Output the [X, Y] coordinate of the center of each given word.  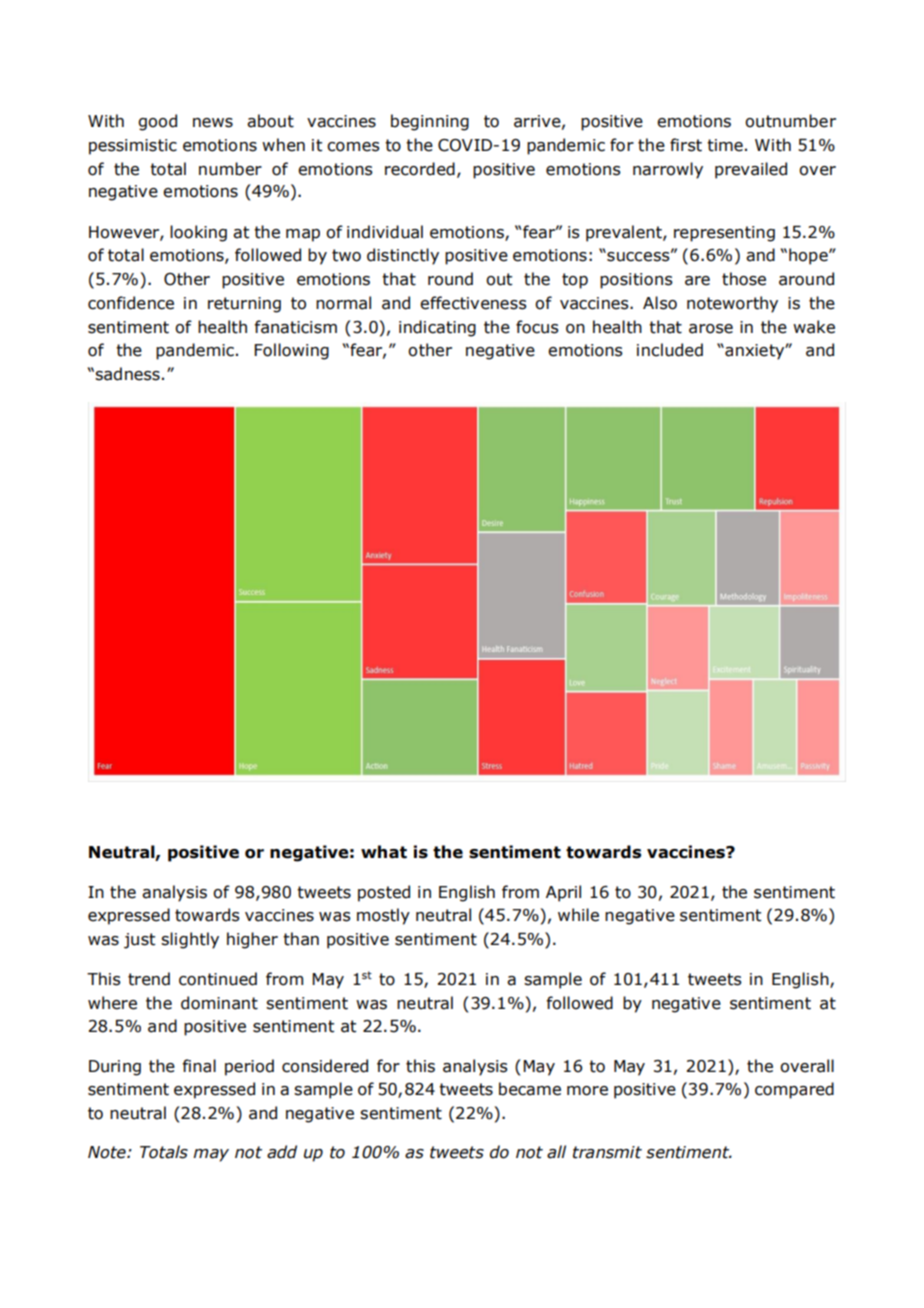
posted [384, 893]
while [578, 915]
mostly [383, 916]
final [199, 1066]
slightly [190, 940]
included [670, 350]
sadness [127, 374]
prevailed [751, 170]
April [563, 893]
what [384, 852]
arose [711, 329]
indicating [437, 328]
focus [537, 327]
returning [244, 305]
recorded [420, 169]
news [213, 123]
